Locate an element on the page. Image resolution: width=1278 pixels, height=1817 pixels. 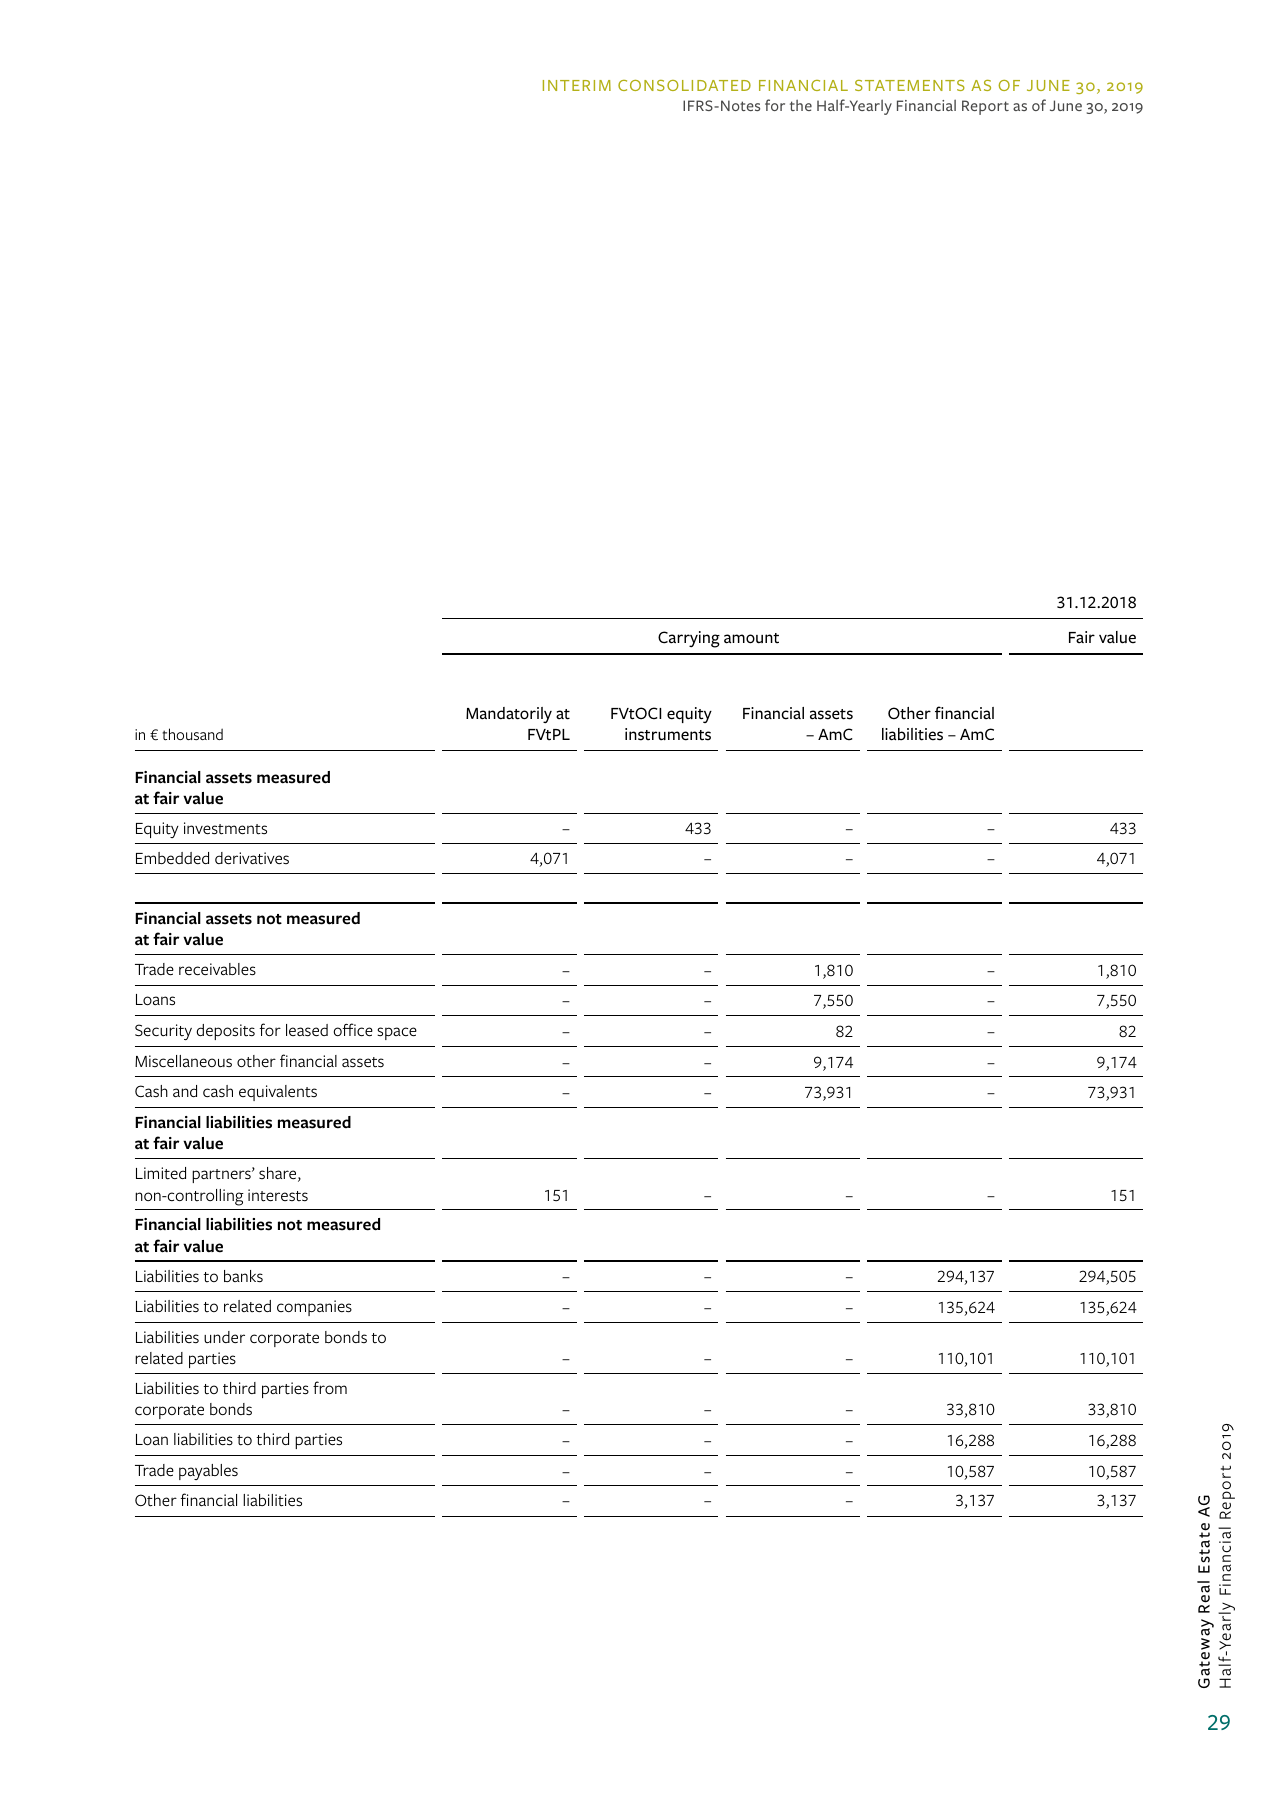
instruments is located at coordinates (668, 734).
